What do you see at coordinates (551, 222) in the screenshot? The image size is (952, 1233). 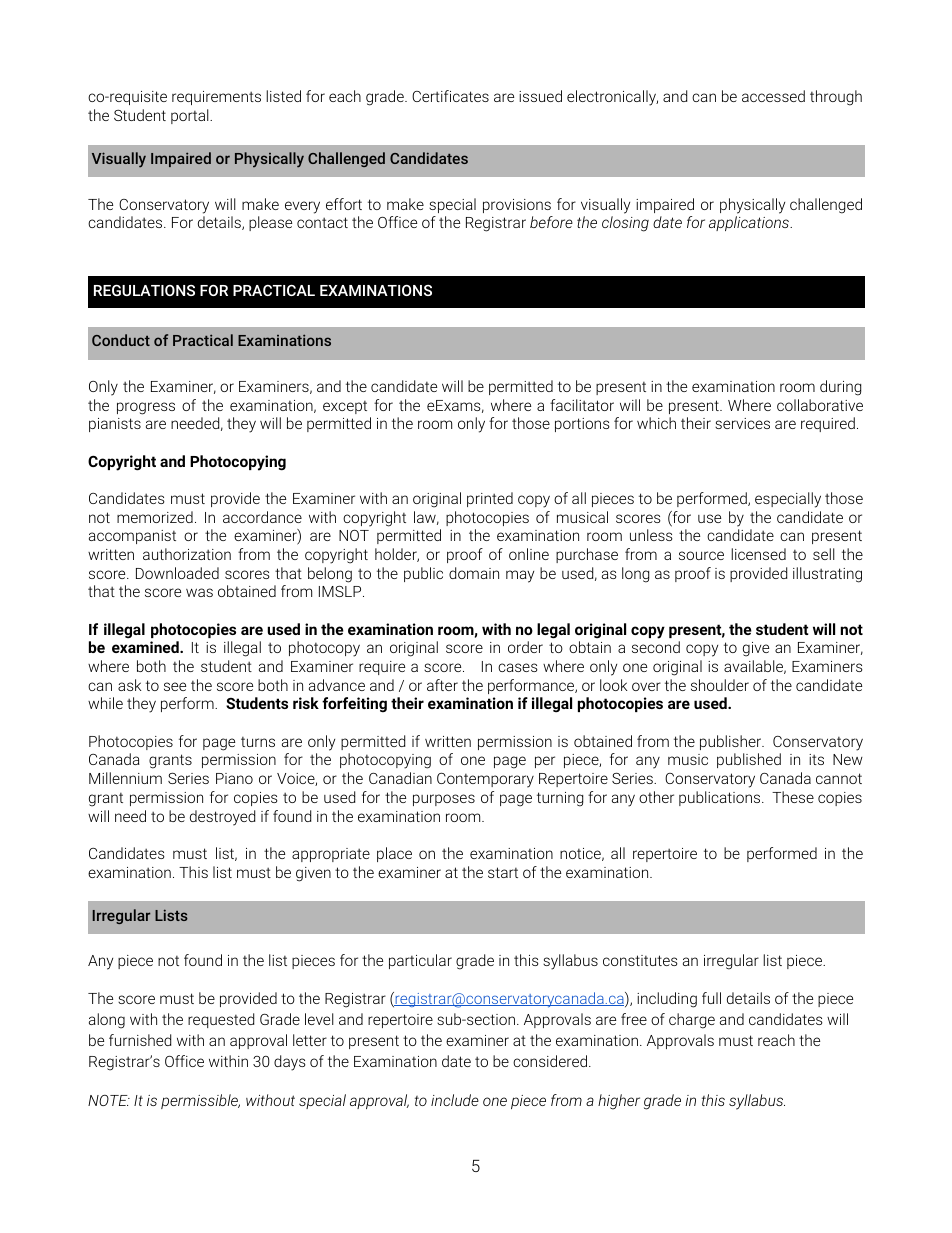 I see `before` at bounding box center [551, 222].
